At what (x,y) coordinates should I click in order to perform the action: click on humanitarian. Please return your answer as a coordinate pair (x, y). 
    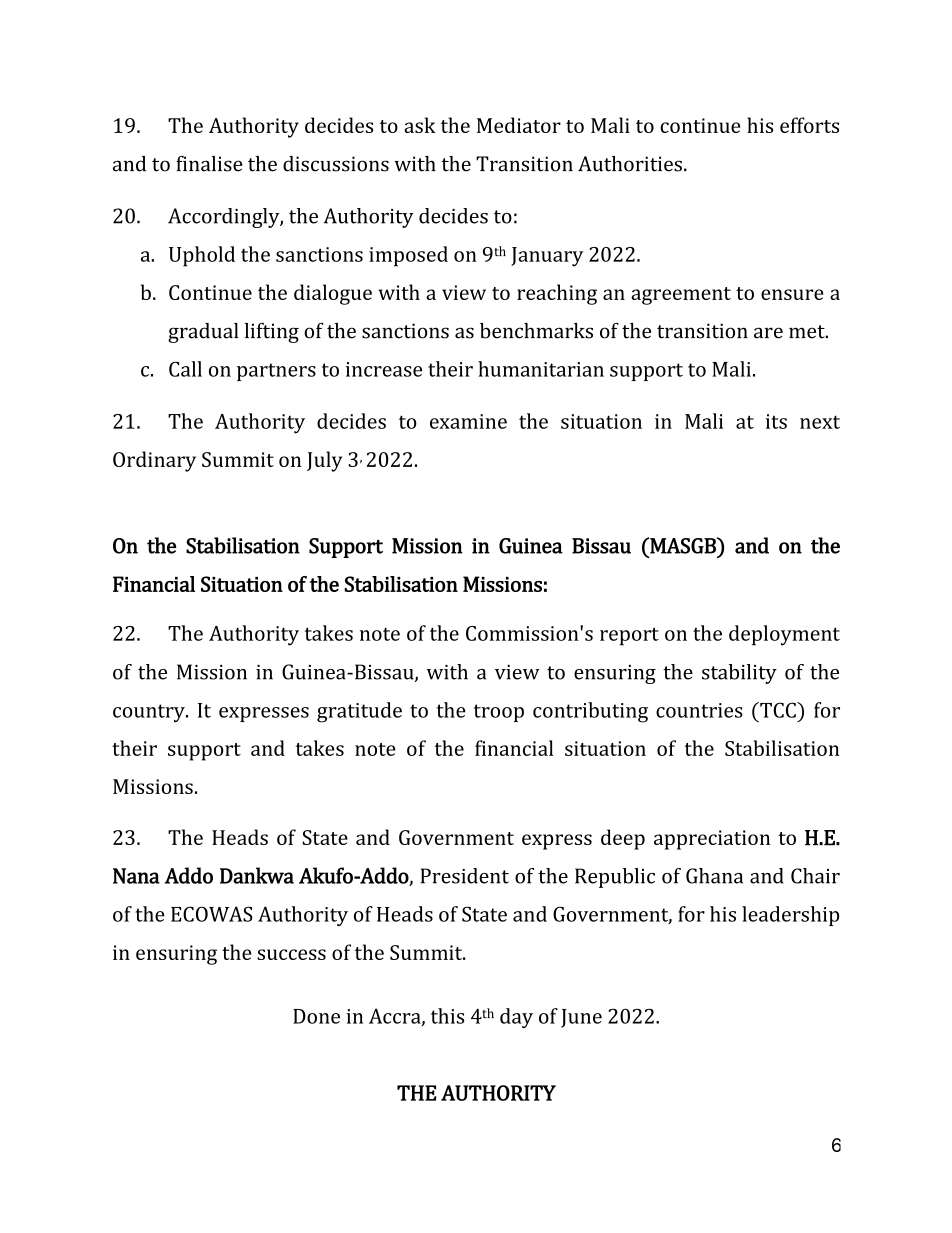
    Looking at the image, I should click on (541, 369).
